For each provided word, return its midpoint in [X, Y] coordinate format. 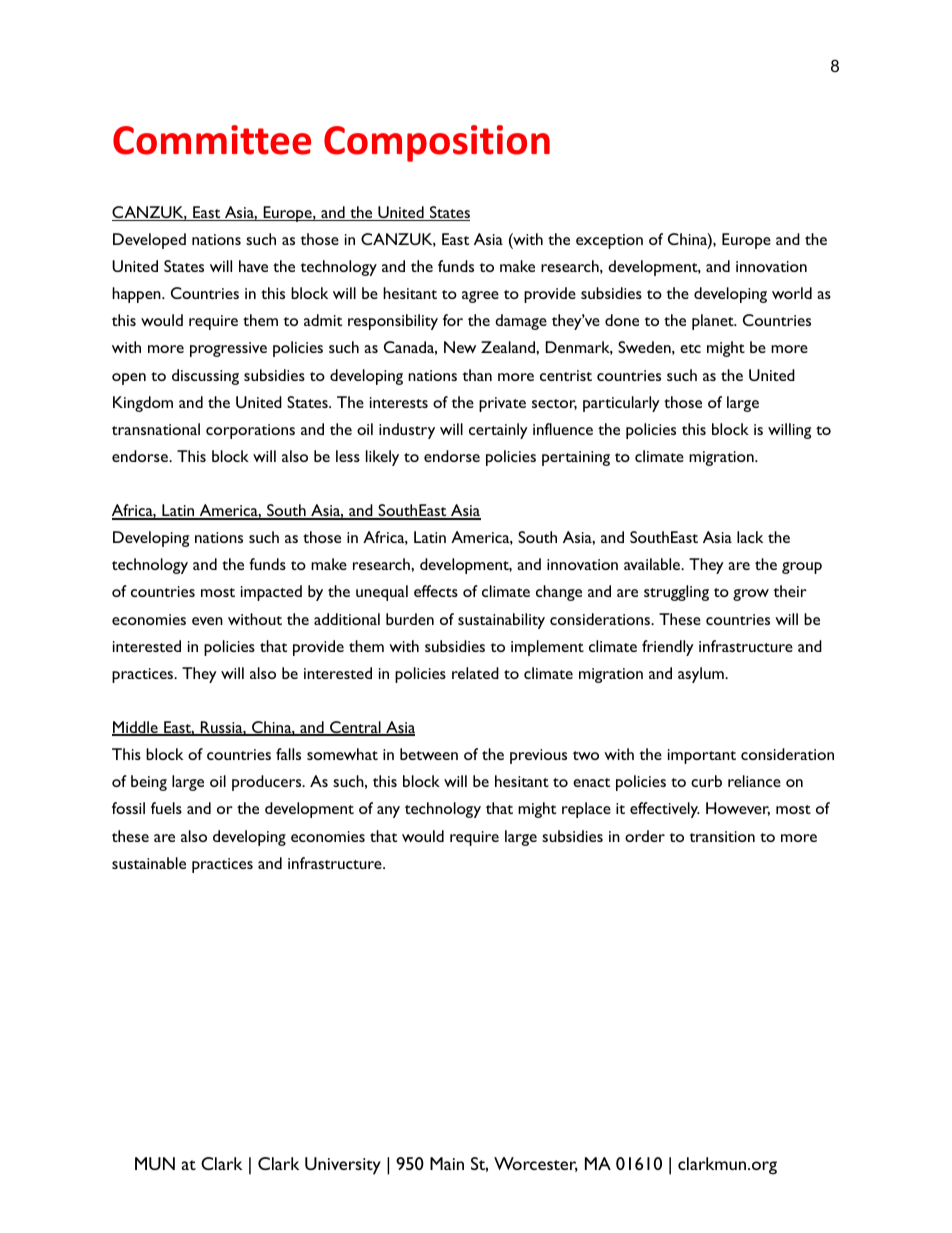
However [738, 809]
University [343, 1166]
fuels [166, 808]
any [388, 812]
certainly [498, 431]
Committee [212, 140]
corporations [250, 431]
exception [609, 241]
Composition [437, 143]
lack [750, 537]
